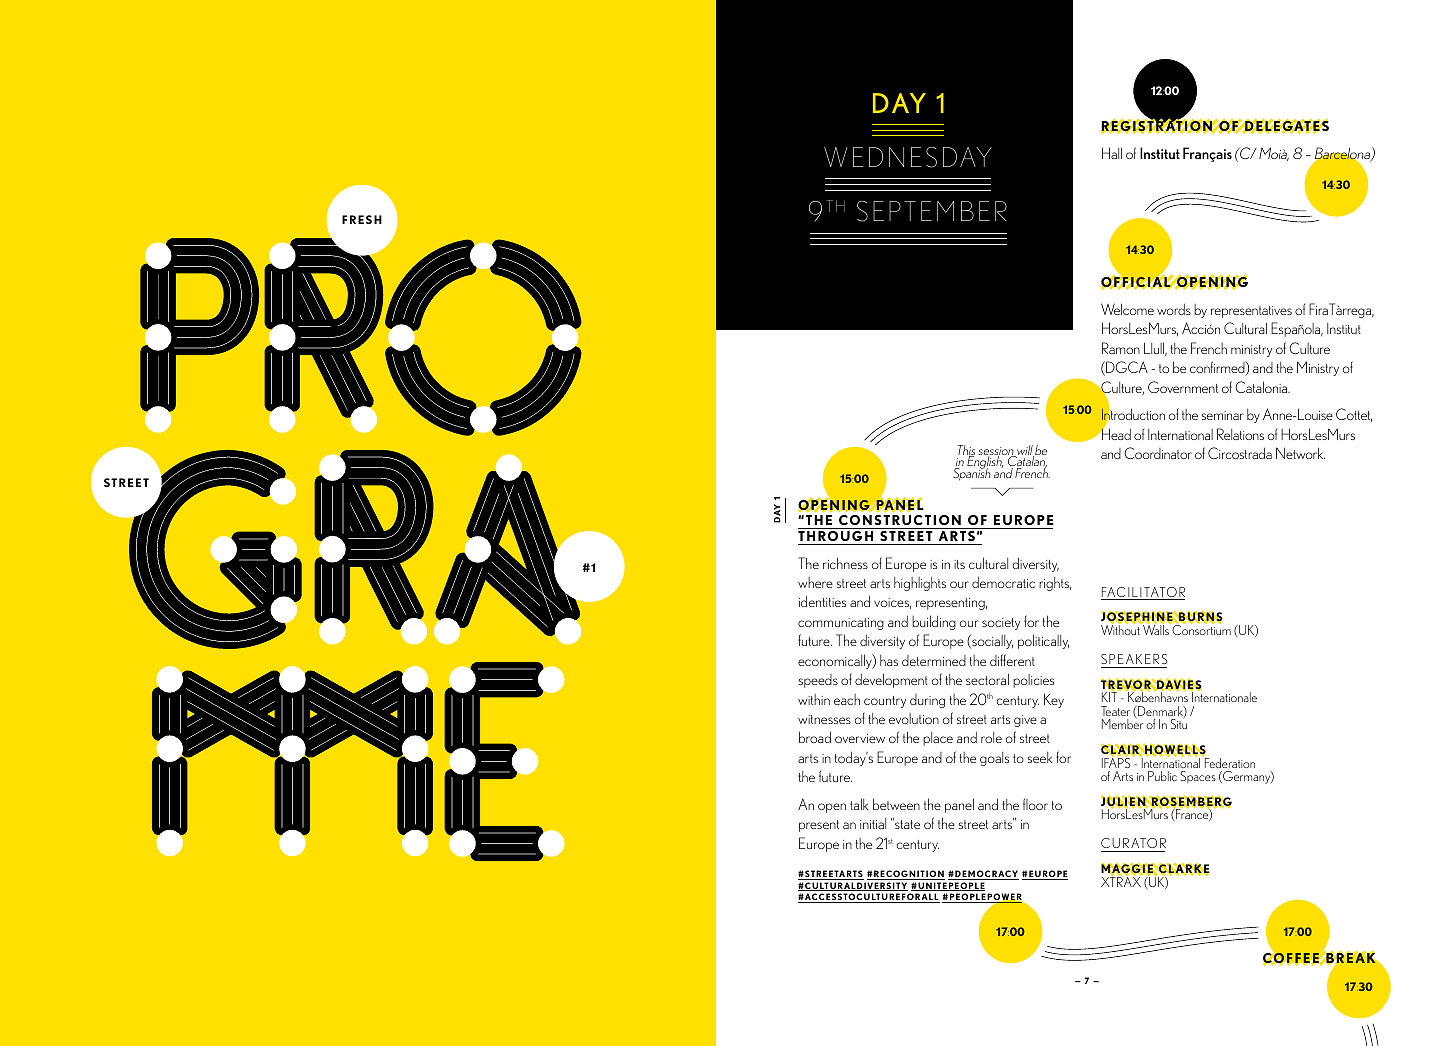 The width and height of the document is (1431, 1046). I want to click on Catalan, so click(1026, 462).
